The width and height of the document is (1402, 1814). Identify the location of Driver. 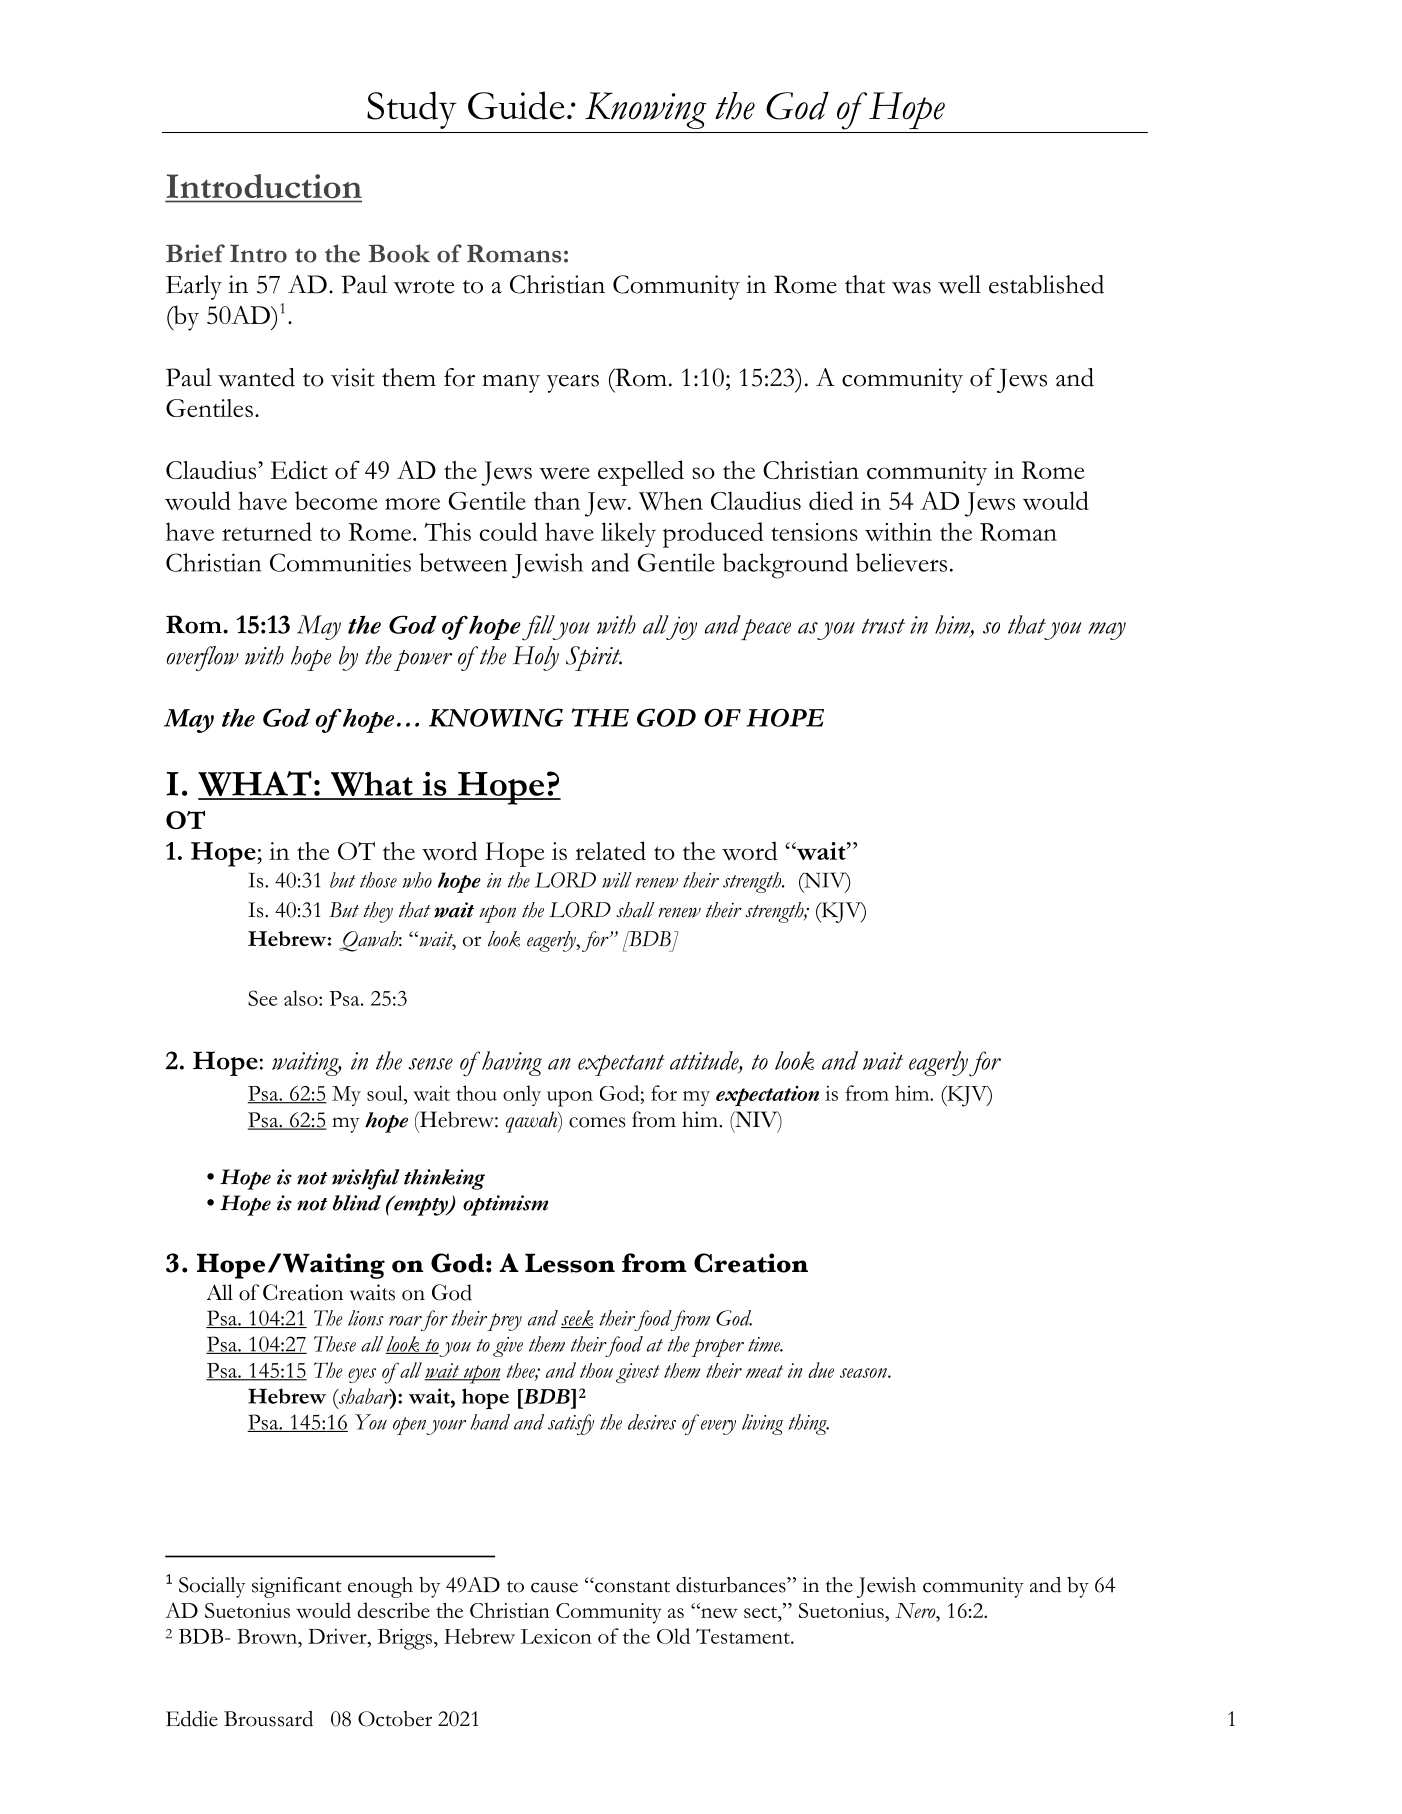
(338, 1638).
